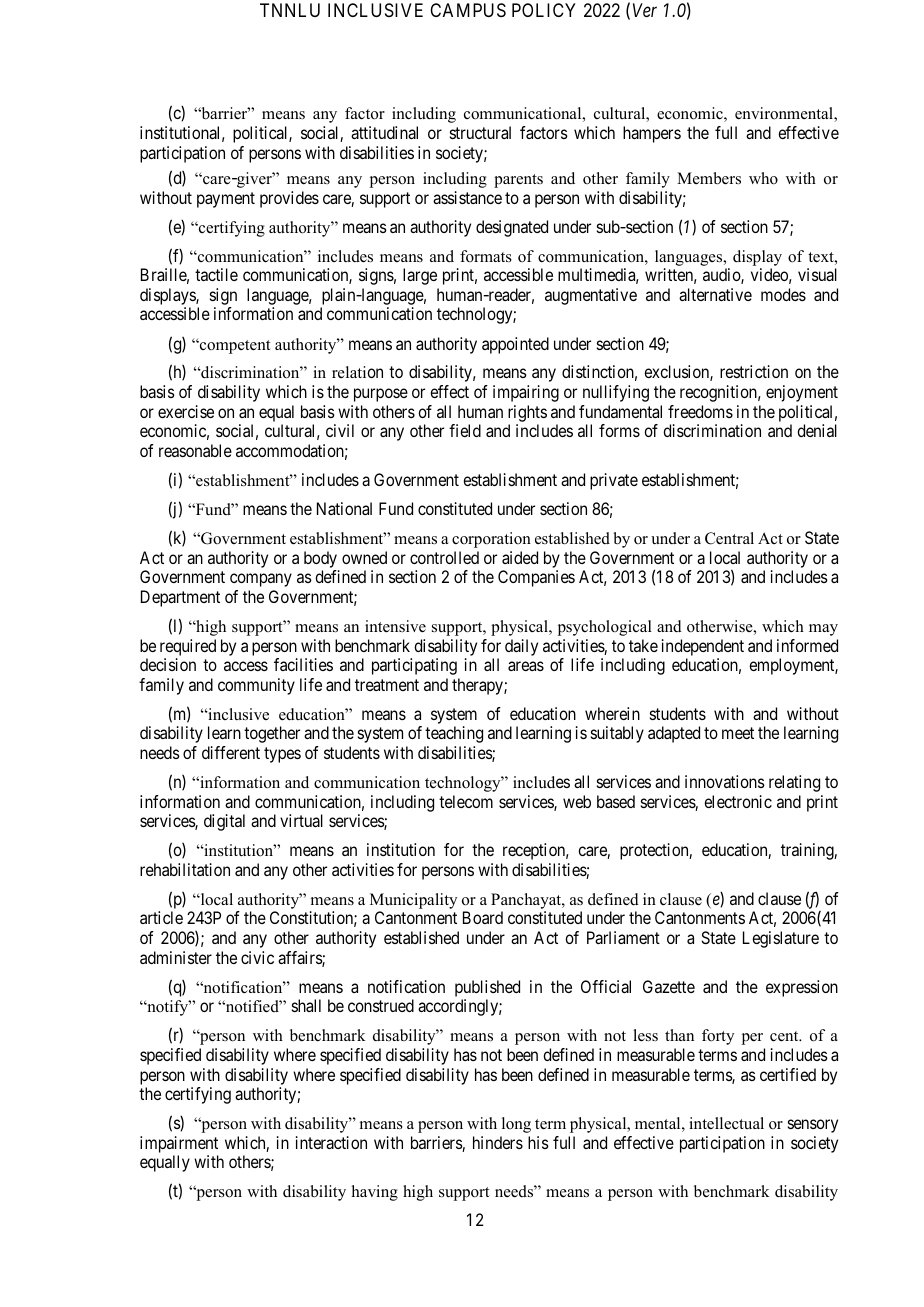 The height and width of the screenshot is (1307, 924). What do you see at coordinates (195, 450) in the screenshot?
I see `reasonable` at bounding box center [195, 450].
